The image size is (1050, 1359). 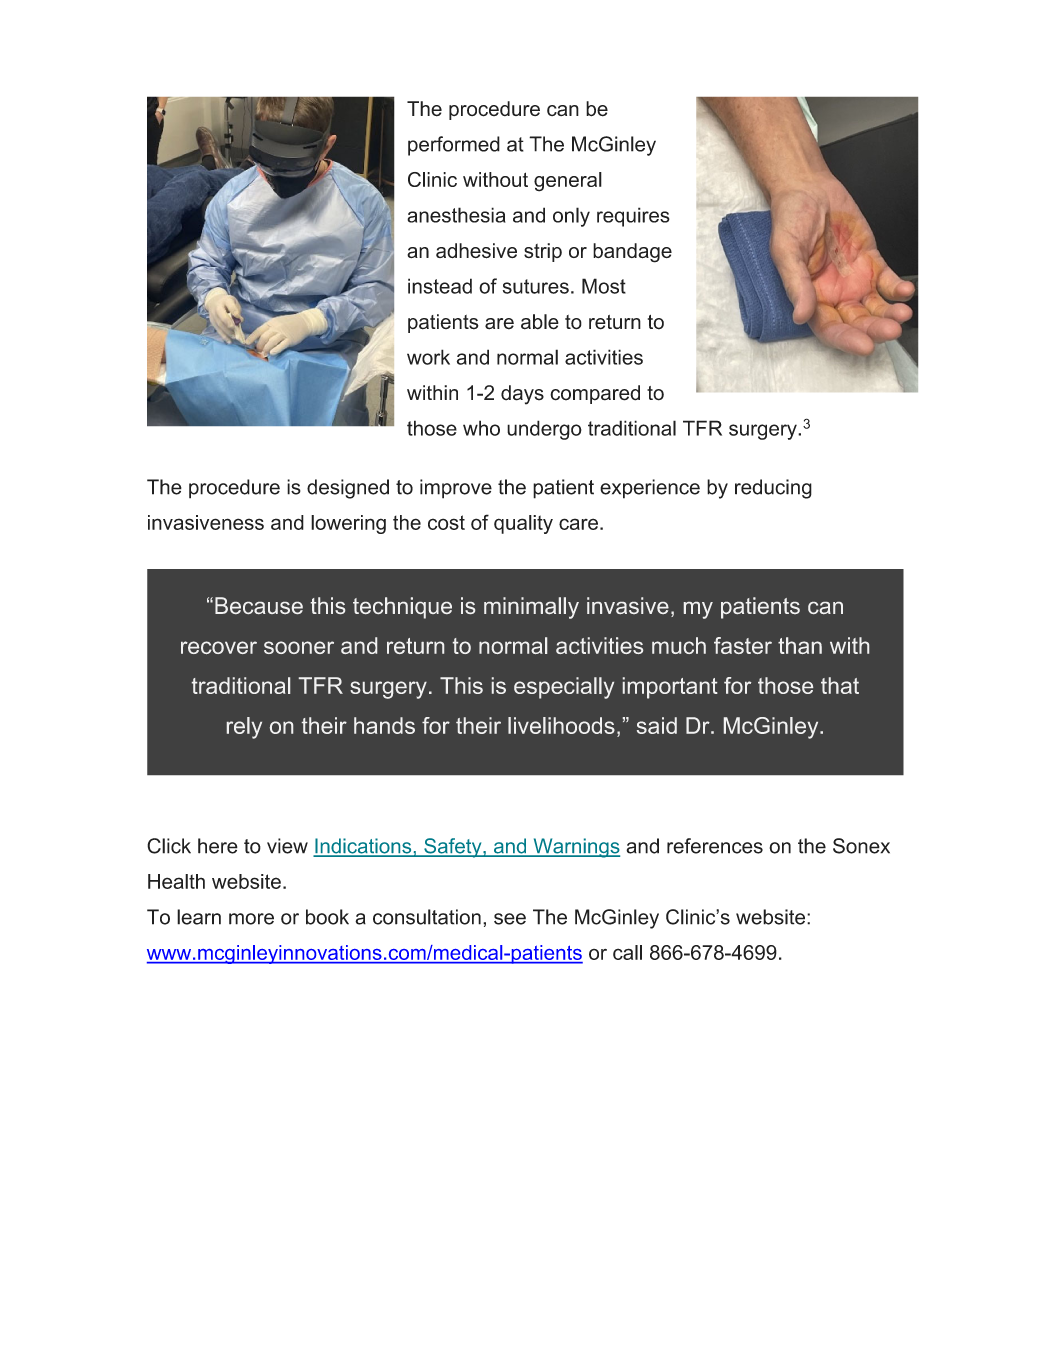 What do you see at coordinates (633, 217) in the image?
I see `requires` at bounding box center [633, 217].
